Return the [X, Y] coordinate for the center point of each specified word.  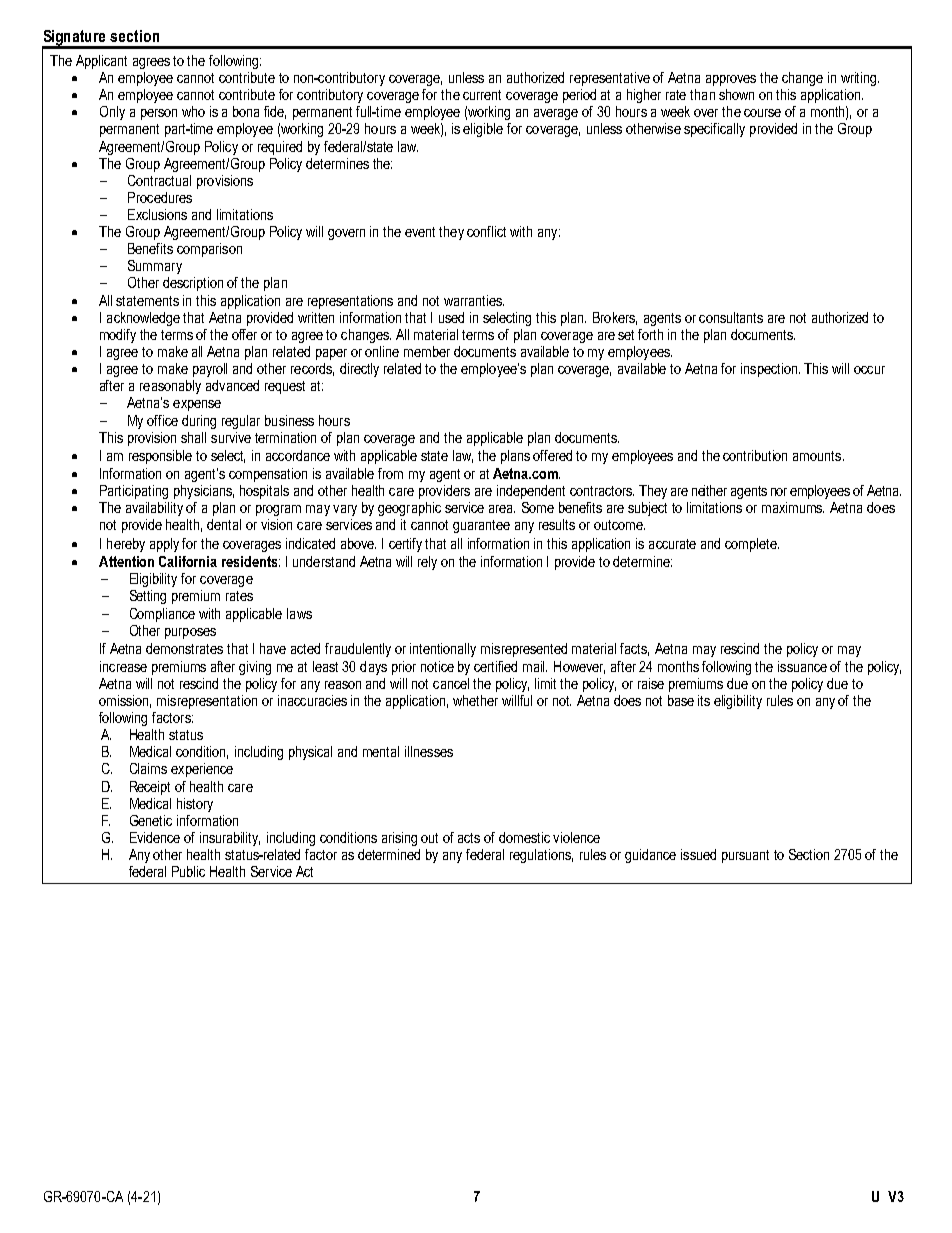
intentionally [443, 650]
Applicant [101, 62]
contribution [755, 455]
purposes [190, 633]
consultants [731, 317]
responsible [160, 457]
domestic [524, 837]
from [390, 473]
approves [731, 80]
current [482, 95]
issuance [802, 666]
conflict [486, 231]
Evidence [155, 837]
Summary [155, 267]
